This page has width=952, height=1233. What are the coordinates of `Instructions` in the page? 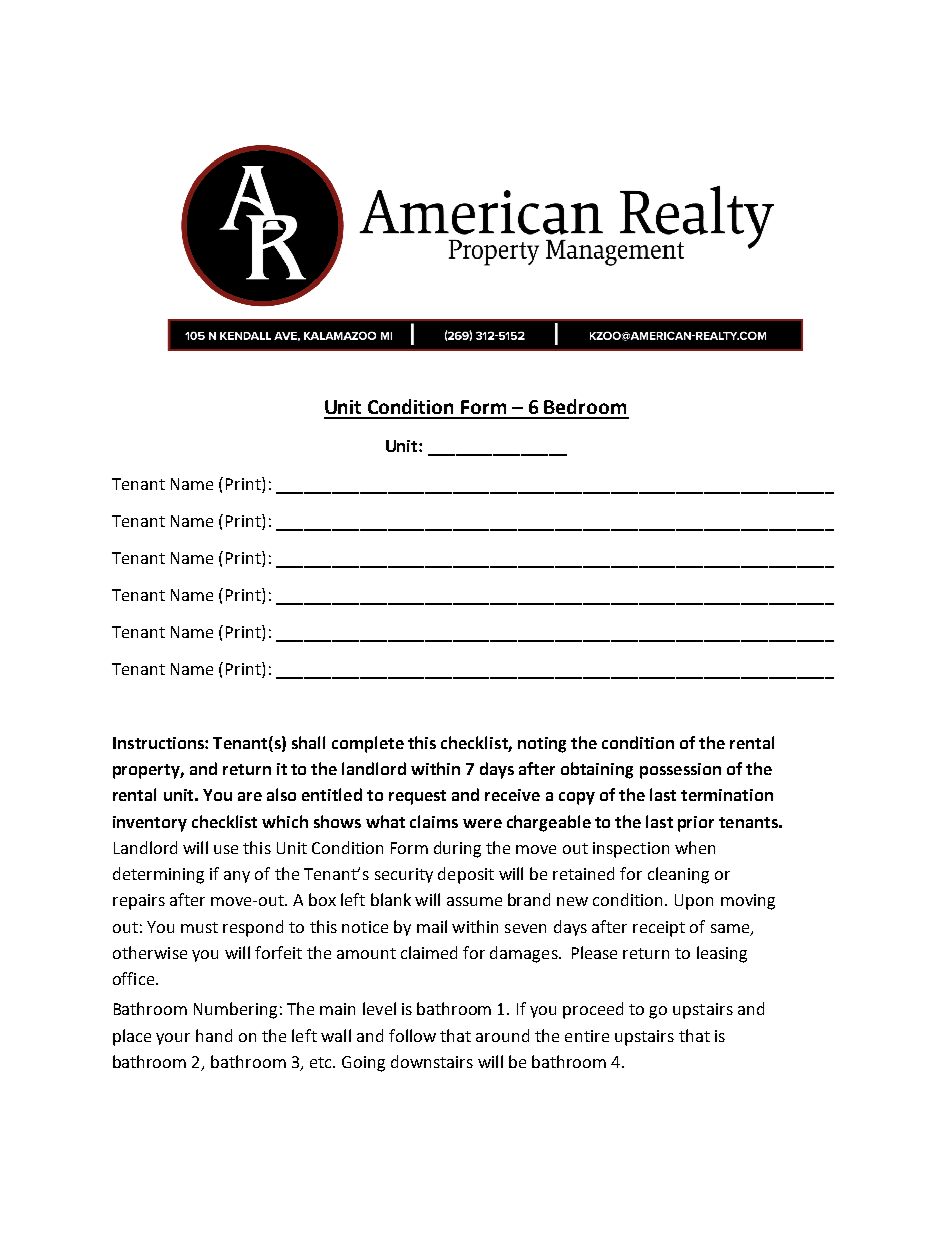 It's located at (159, 743).
